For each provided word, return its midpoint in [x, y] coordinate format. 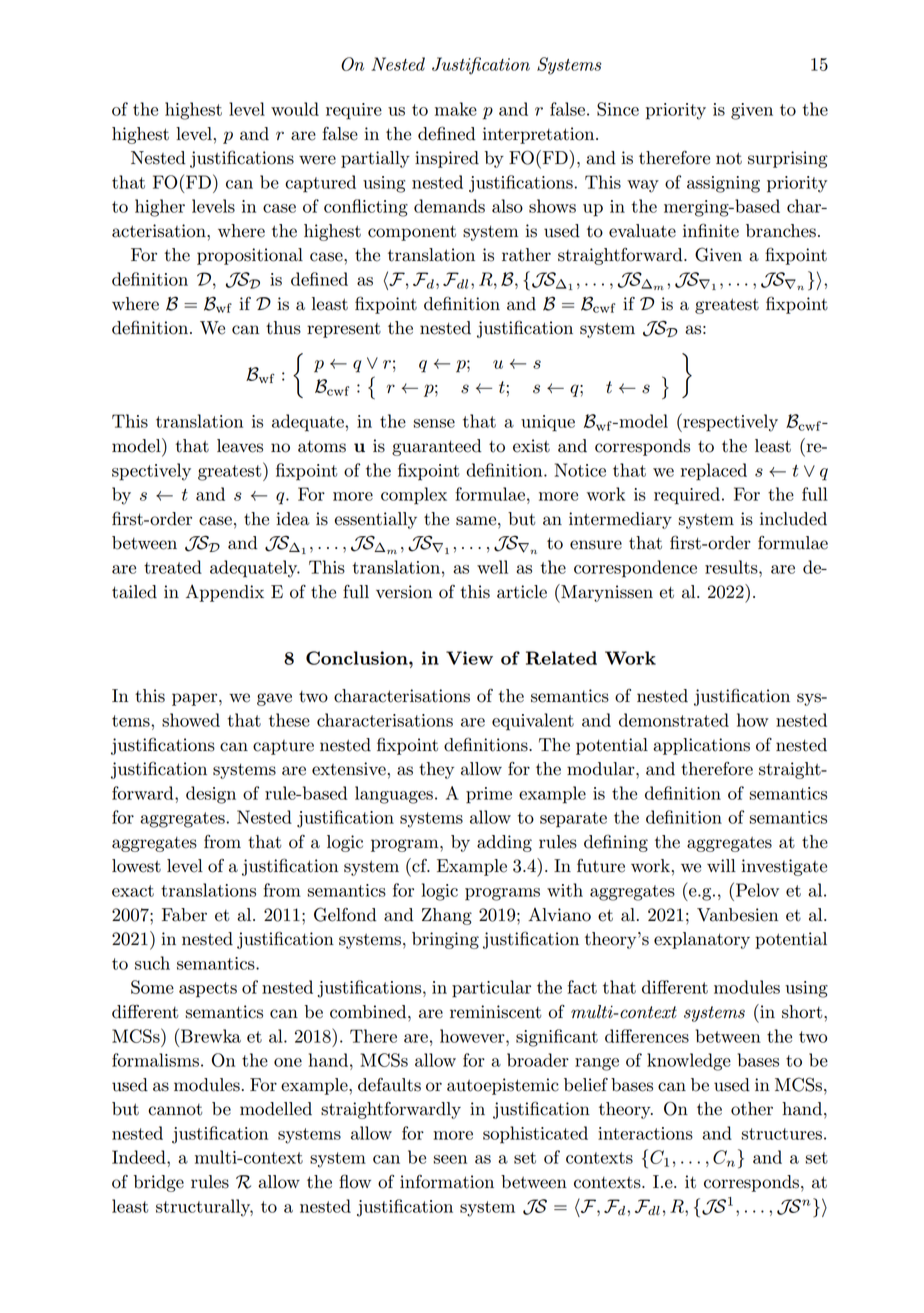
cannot [175, 1109]
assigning [723, 184]
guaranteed [436, 447]
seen [450, 1159]
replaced [714, 472]
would [295, 109]
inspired [447, 159]
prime [489, 795]
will [721, 865]
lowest [136, 866]
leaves [240, 446]
